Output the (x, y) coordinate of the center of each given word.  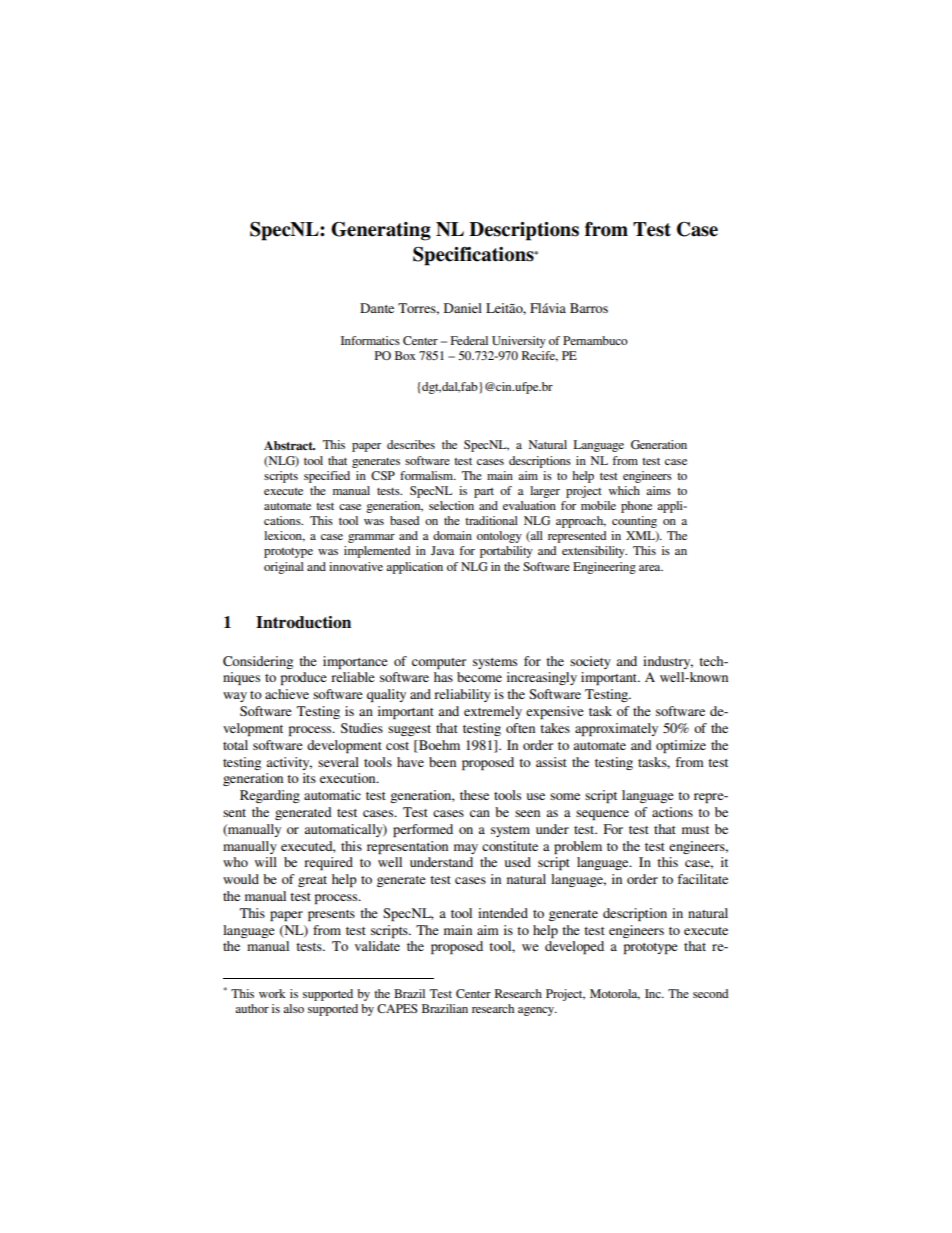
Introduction (303, 622)
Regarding (270, 796)
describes (411, 444)
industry (668, 662)
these (474, 795)
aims (658, 490)
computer (439, 663)
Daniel (463, 308)
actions (672, 812)
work (272, 993)
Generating (381, 231)
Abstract (289, 445)
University (519, 342)
